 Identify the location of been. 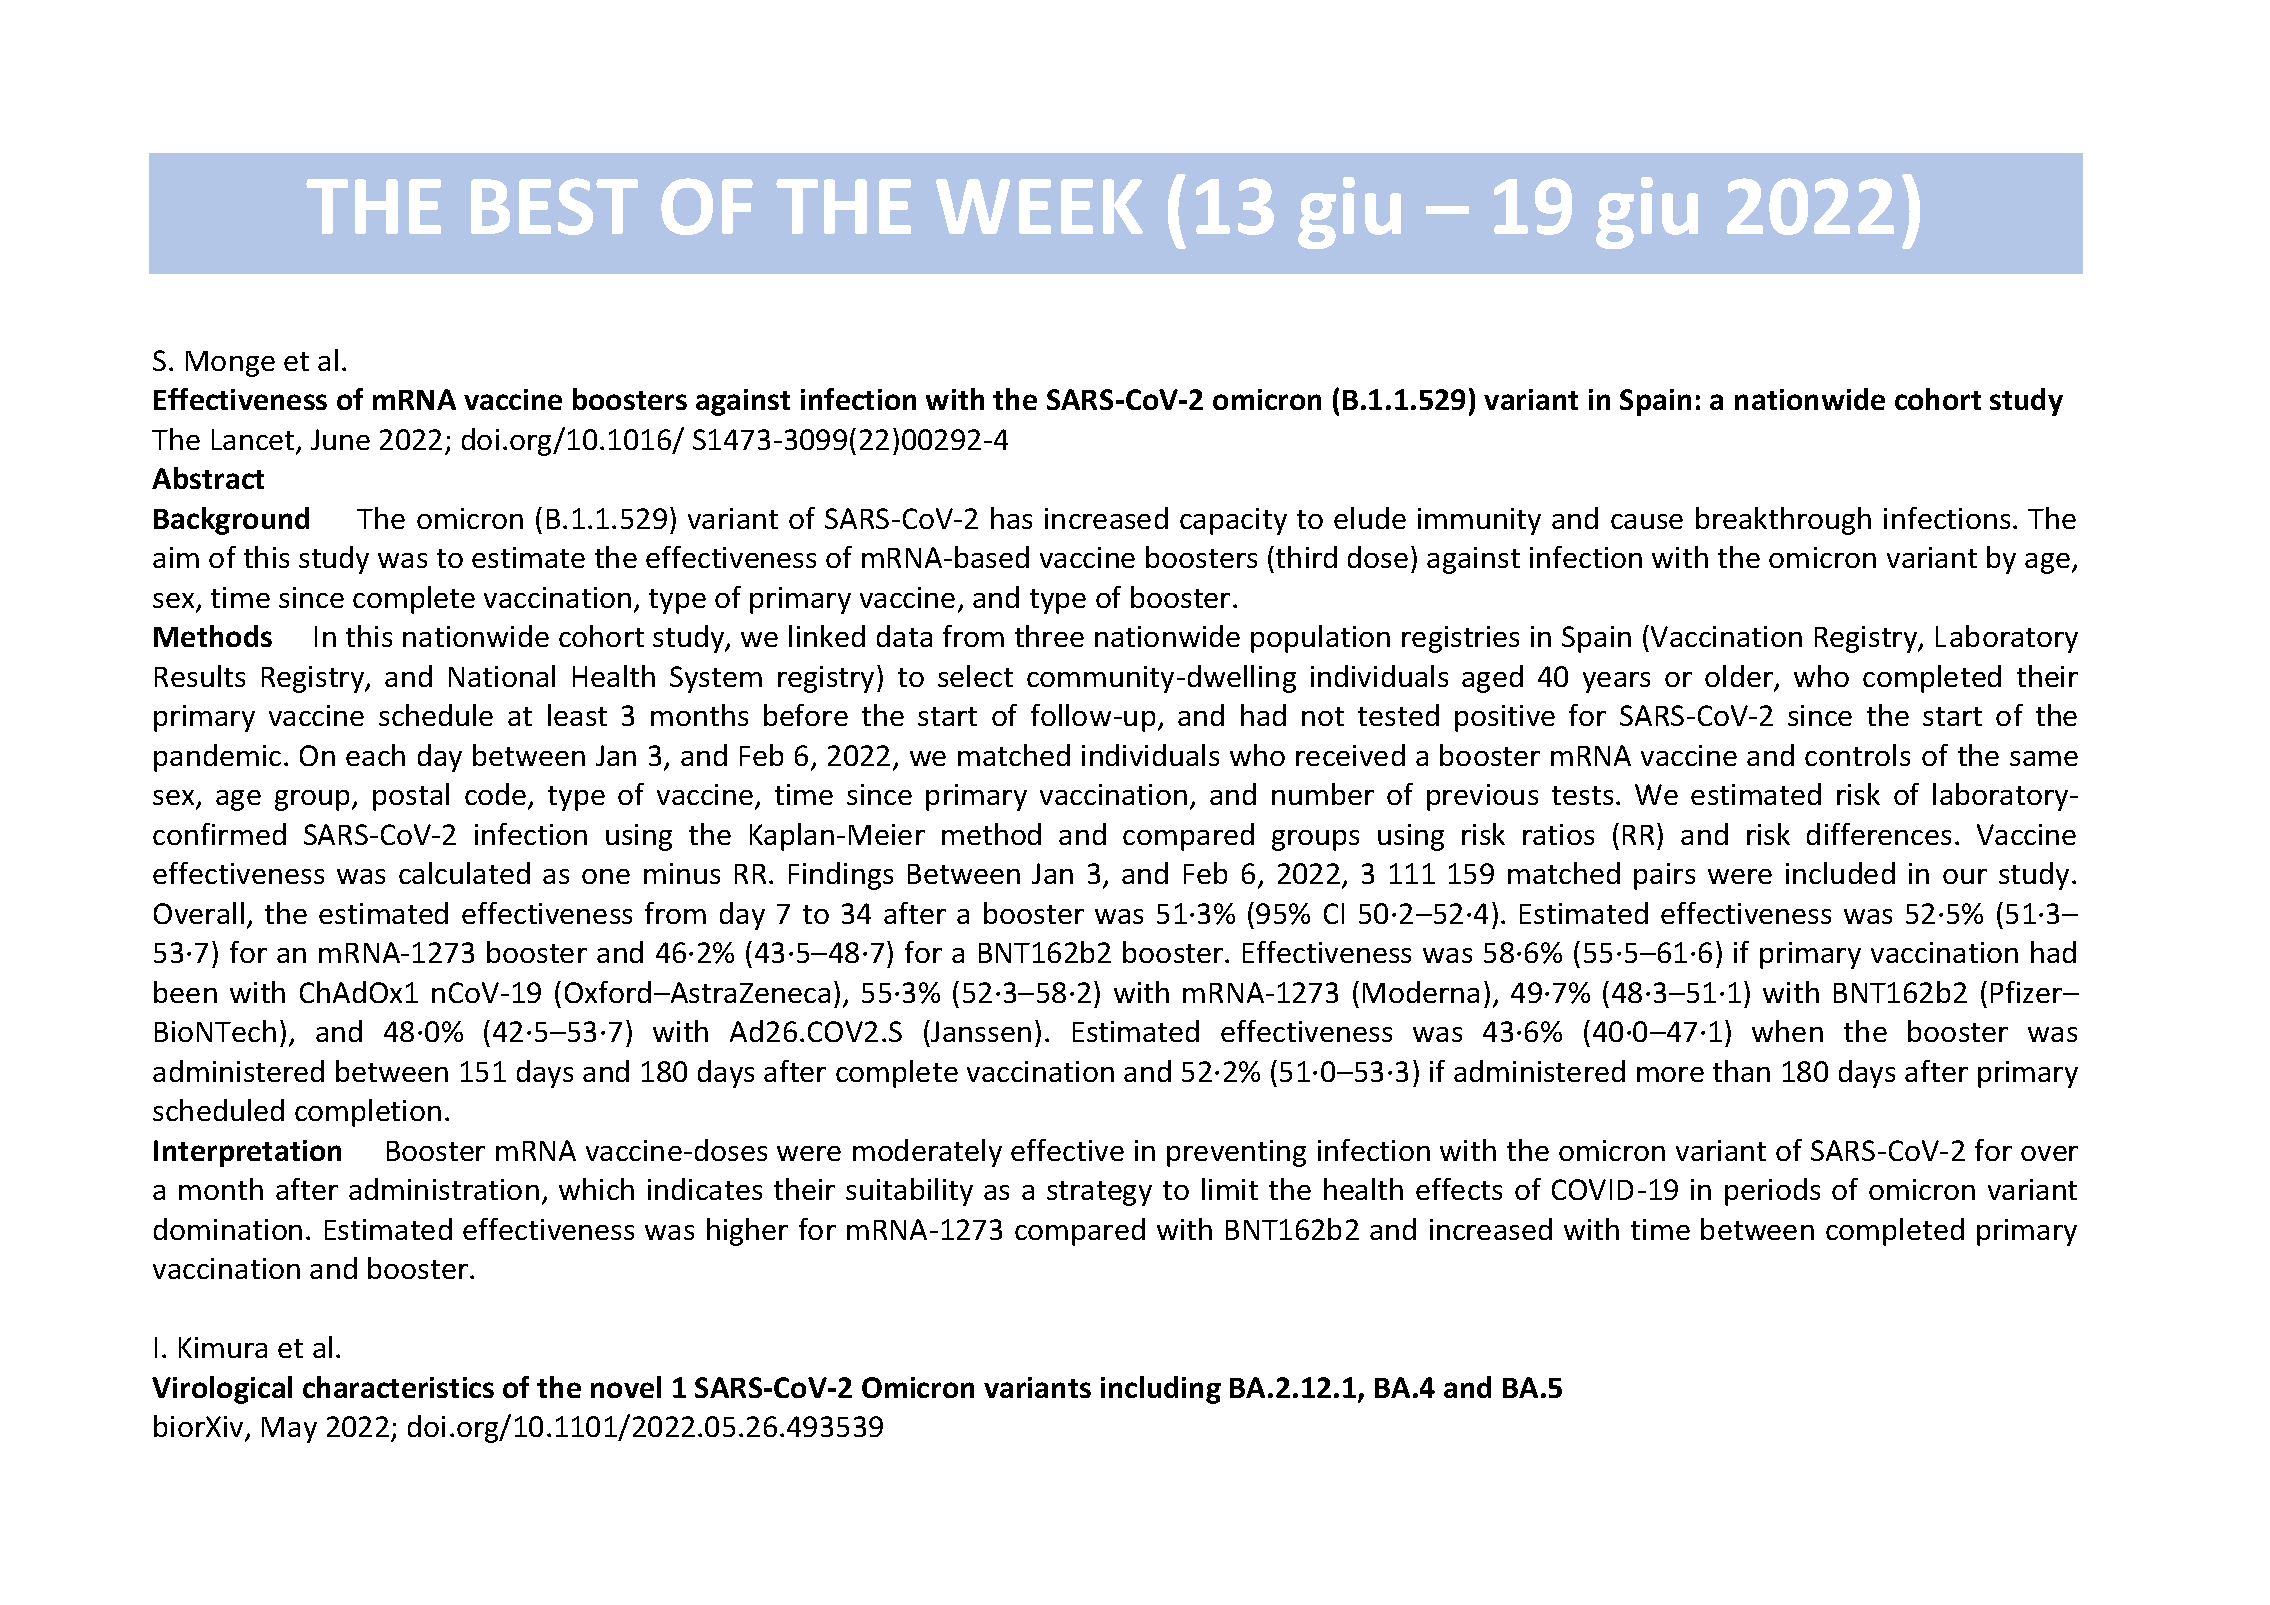
(185, 992).
